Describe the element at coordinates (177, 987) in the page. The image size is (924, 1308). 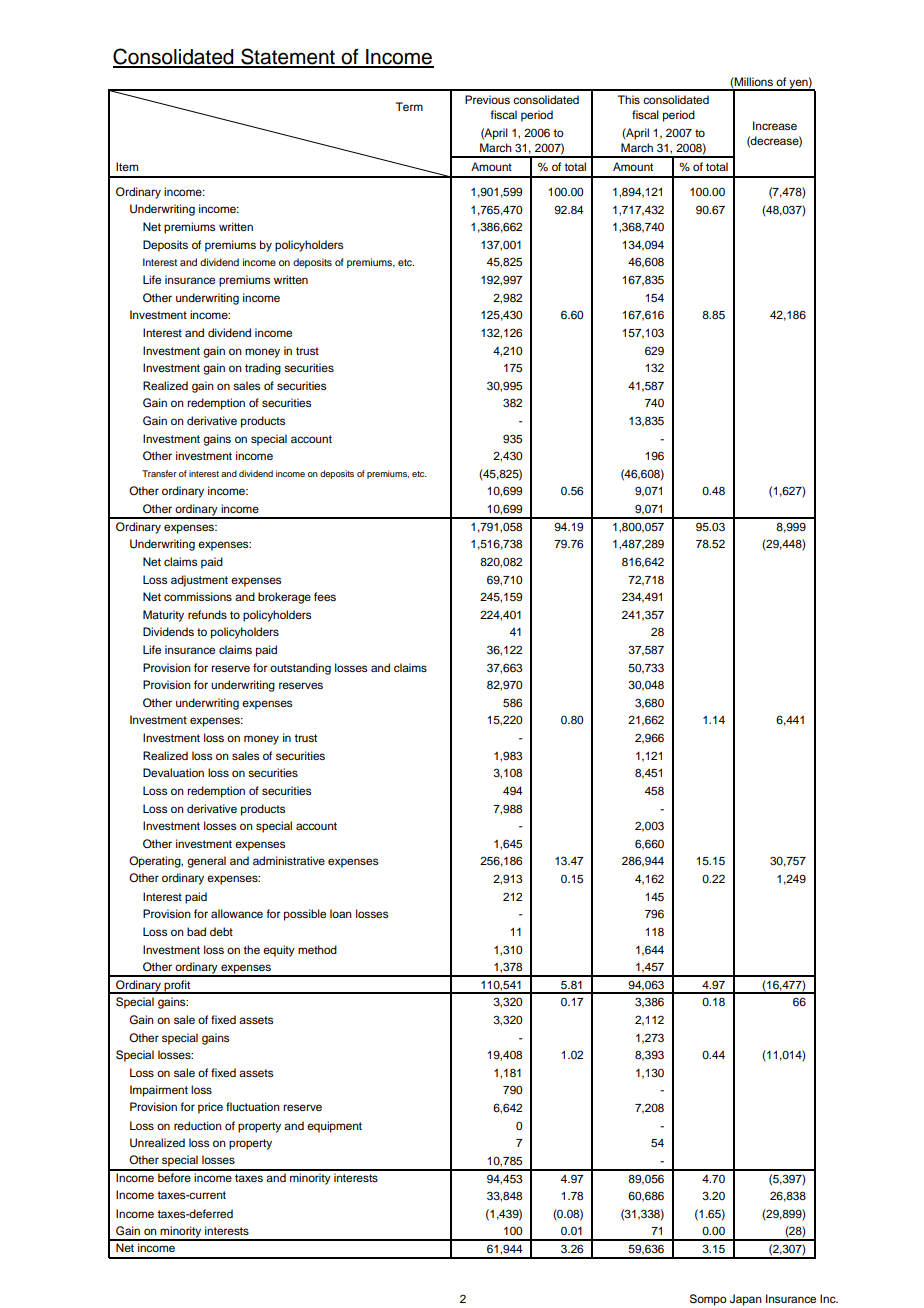
I see `profit` at that location.
